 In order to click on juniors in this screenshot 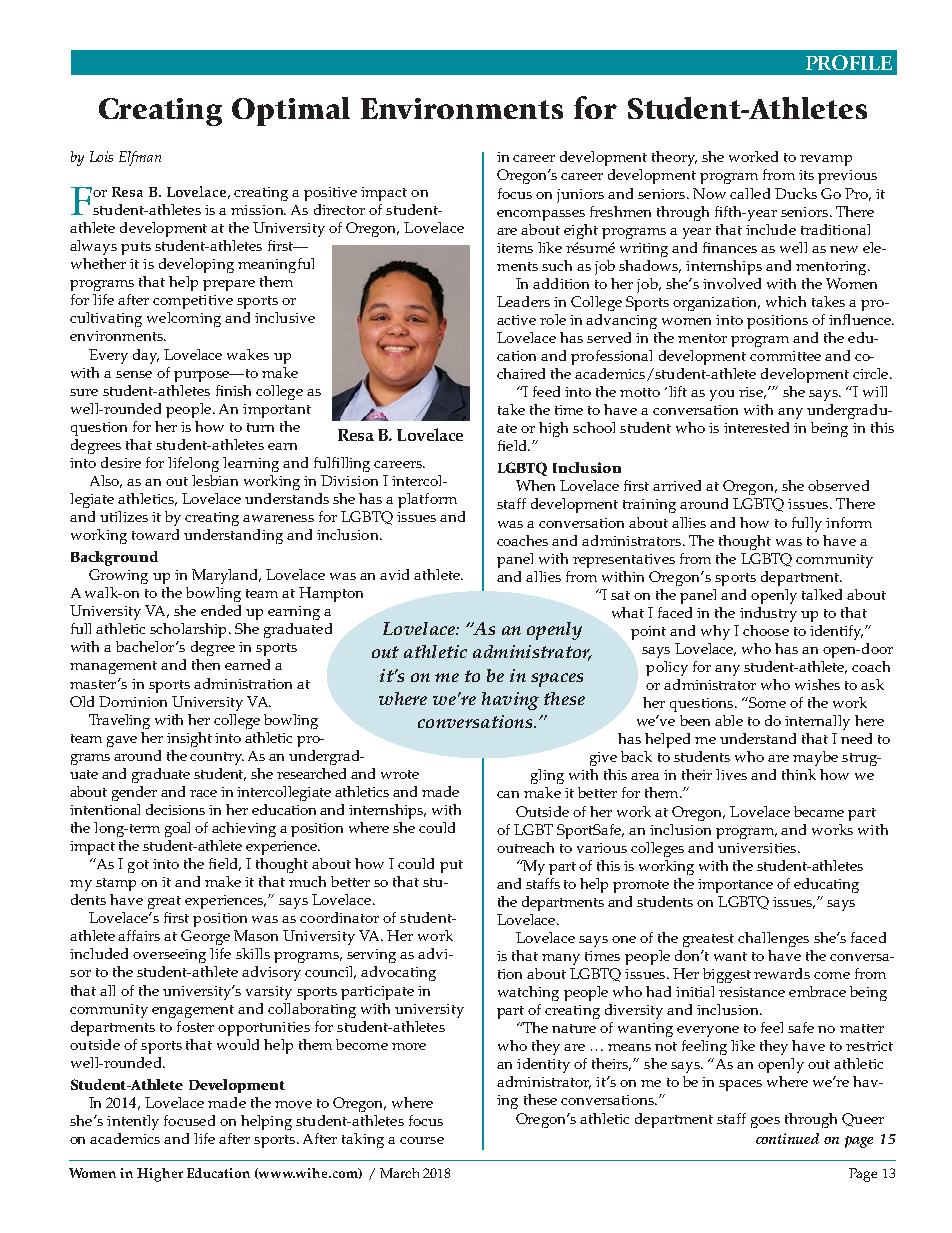, I will do `click(580, 196)`.
